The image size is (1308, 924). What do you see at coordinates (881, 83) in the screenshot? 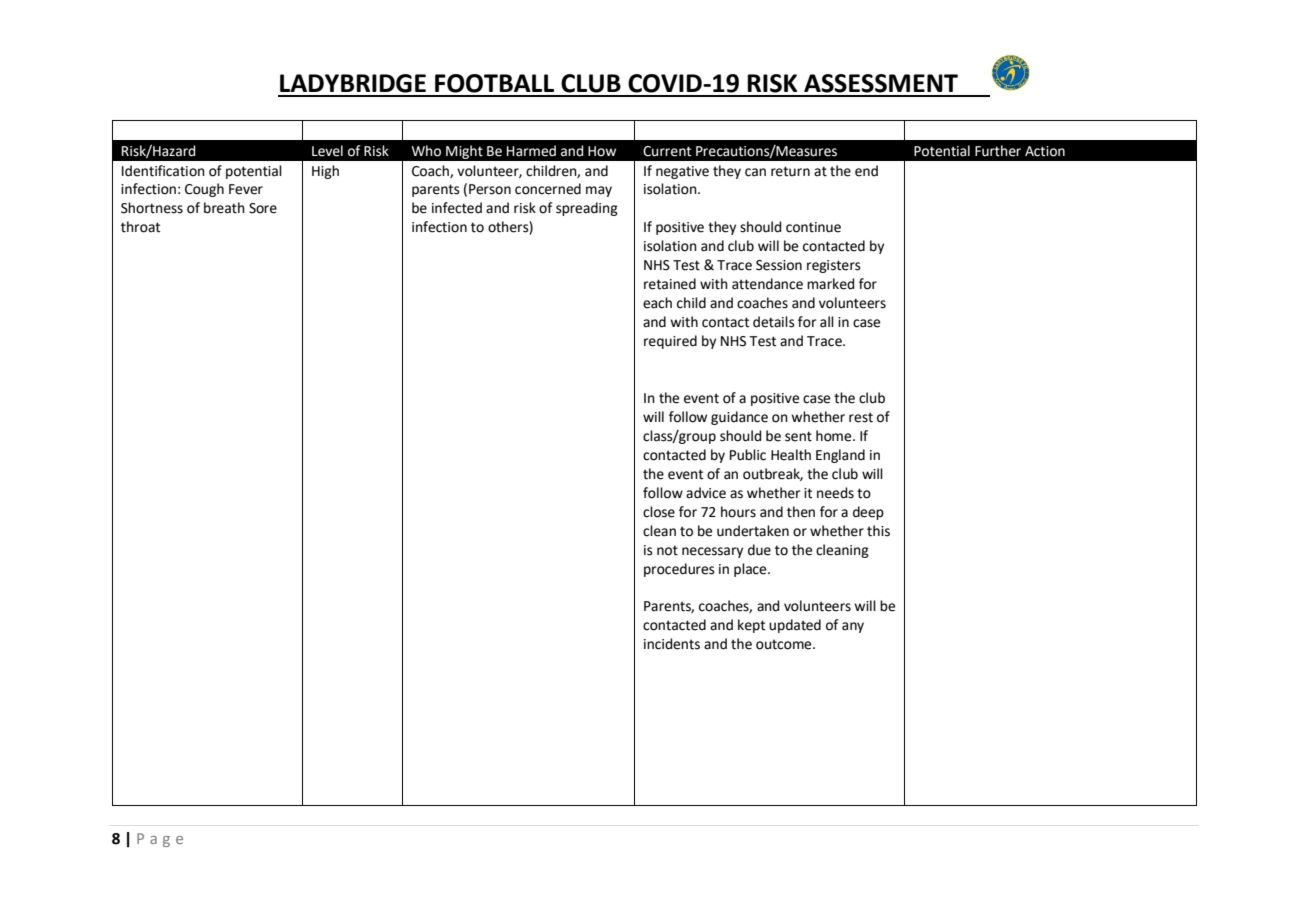
I see `ASSESSMENT` at bounding box center [881, 83].
